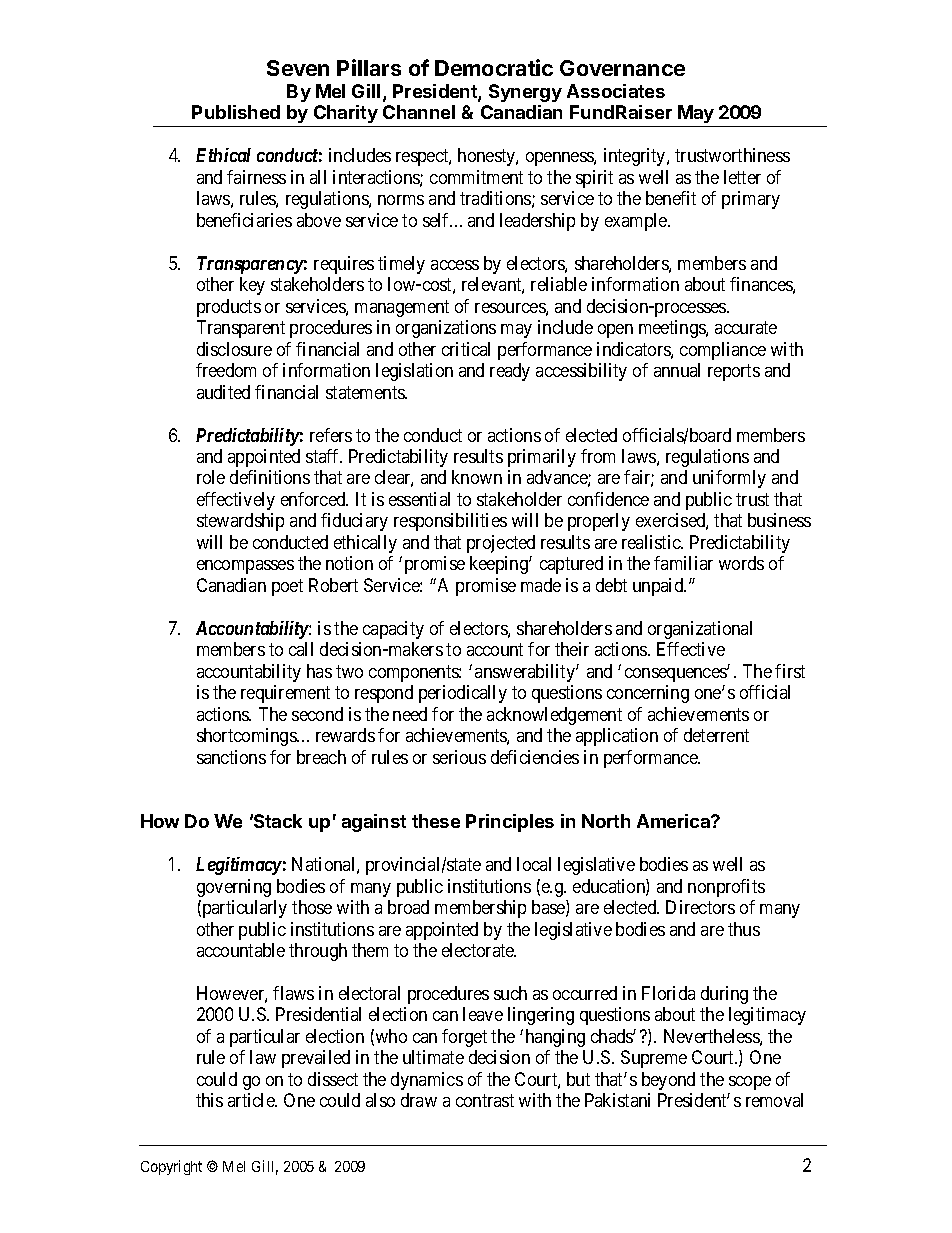  Describe the element at coordinates (494, 67) in the screenshot. I see `Democratic` at that location.
